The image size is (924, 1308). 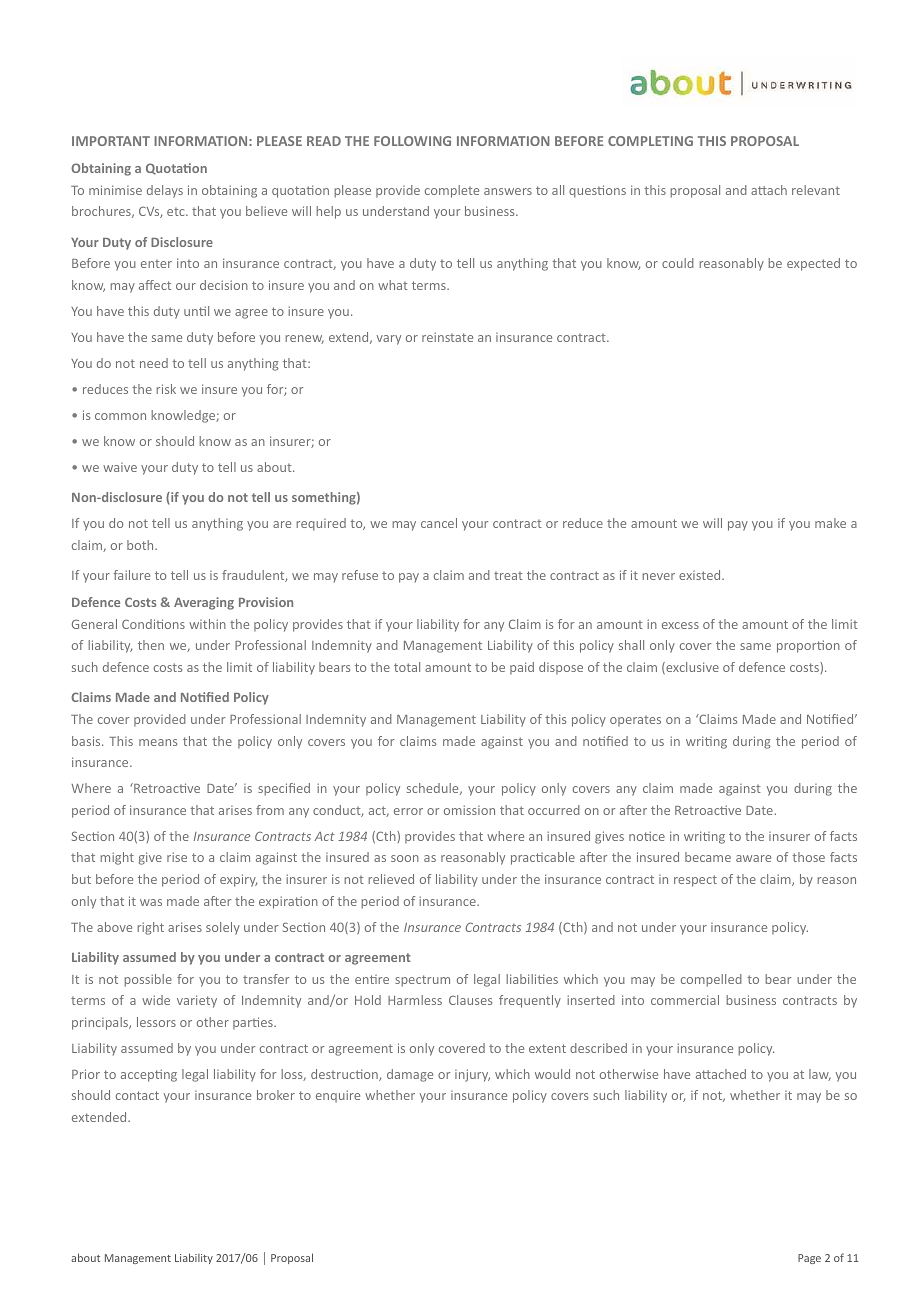 What do you see at coordinates (472, 1075) in the screenshot?
I see `injury` at bounding box center [472, 1075].
